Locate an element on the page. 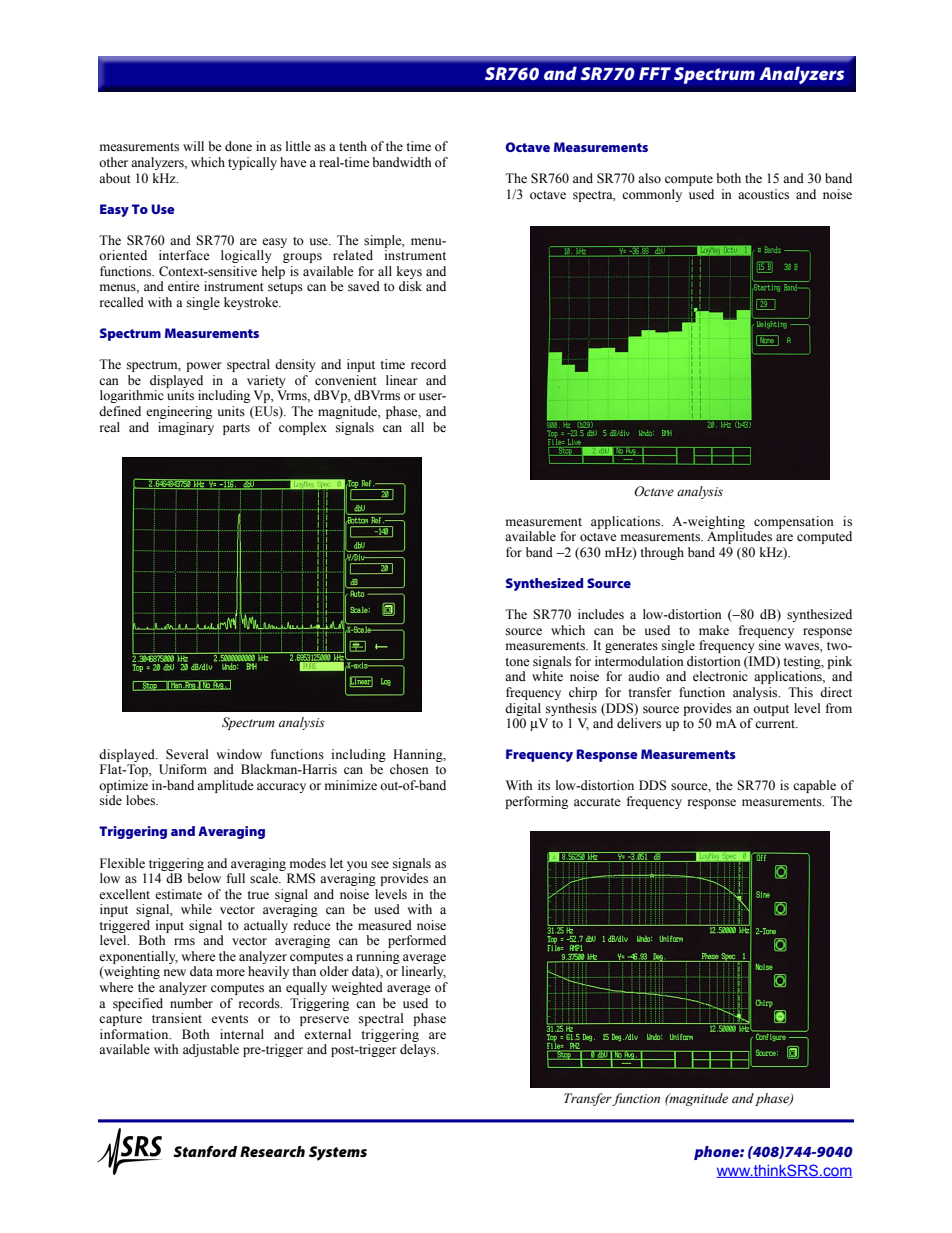 This page has width=952, height=1233. Stanford is located at coordinates (205, 1151).
